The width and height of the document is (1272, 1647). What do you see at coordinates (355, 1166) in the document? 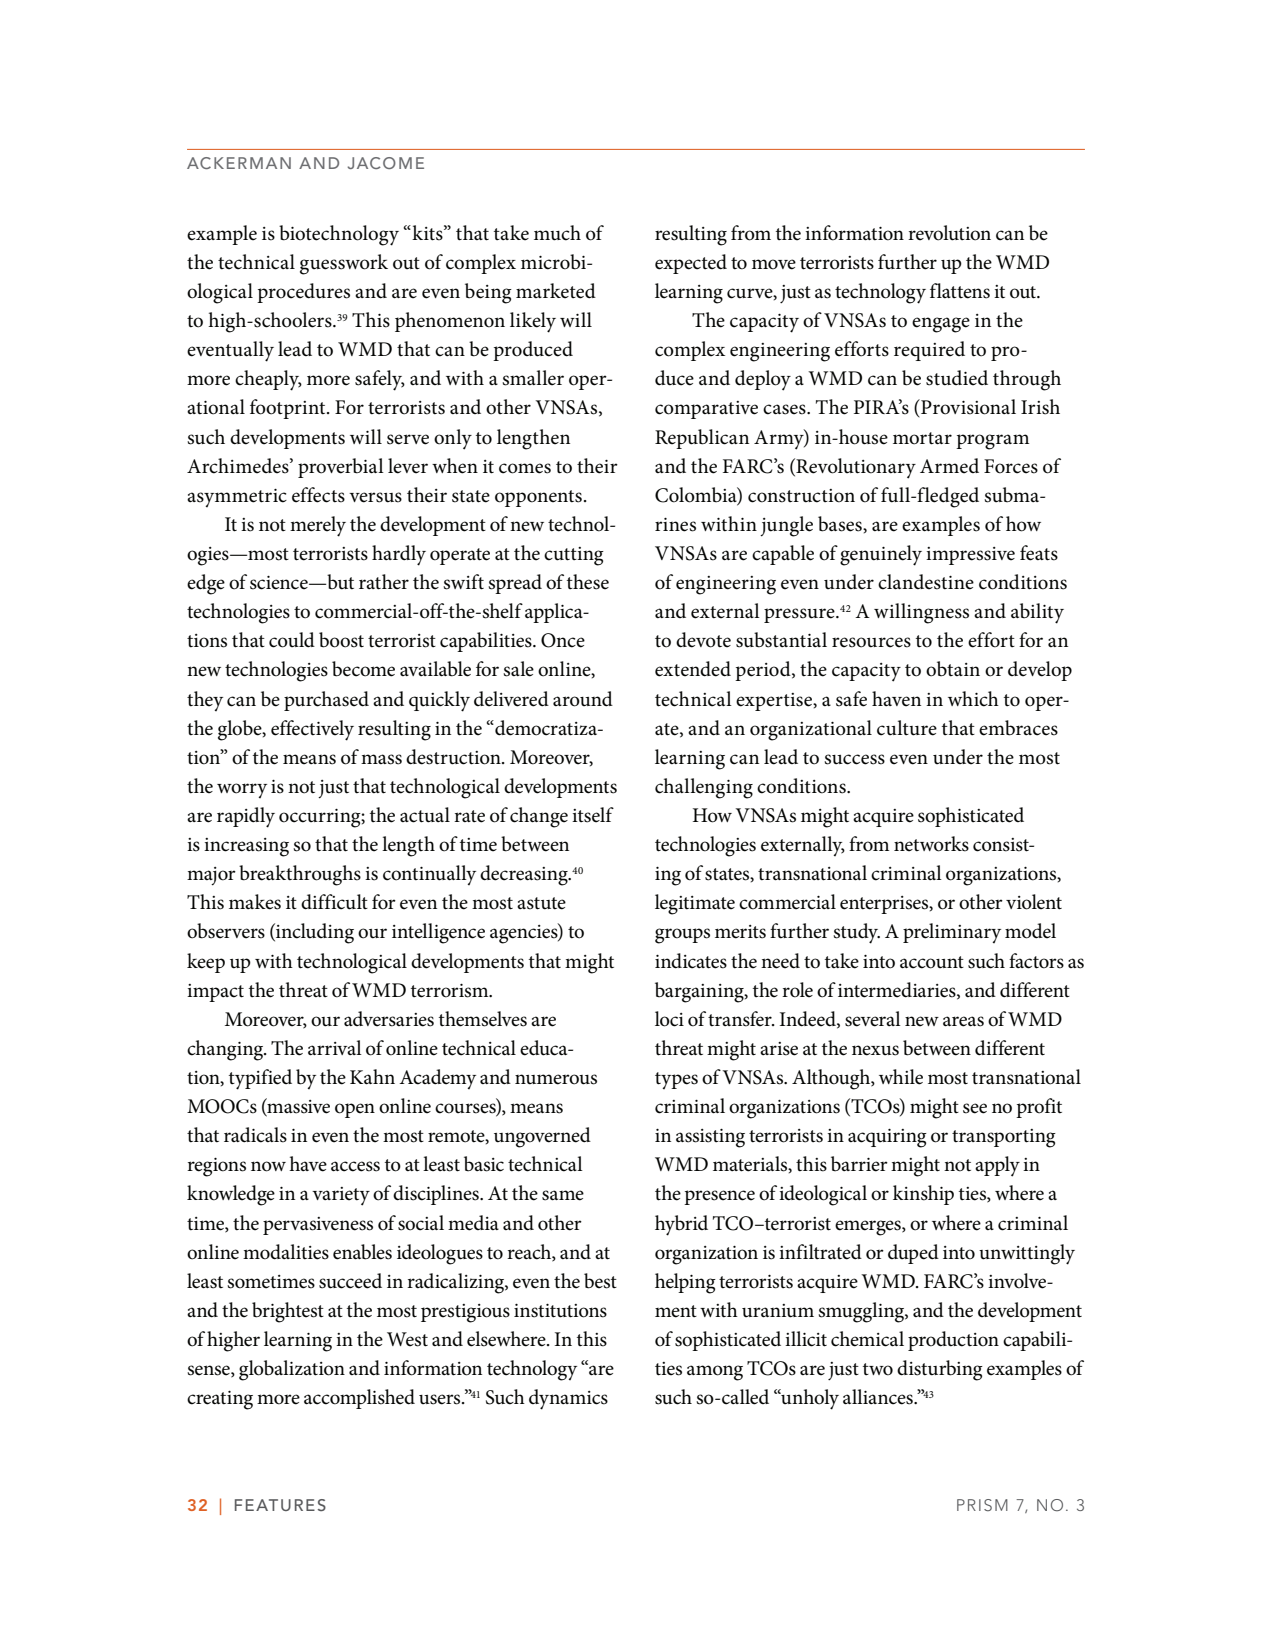
I see `access` at bounding box center [355, 1166].
